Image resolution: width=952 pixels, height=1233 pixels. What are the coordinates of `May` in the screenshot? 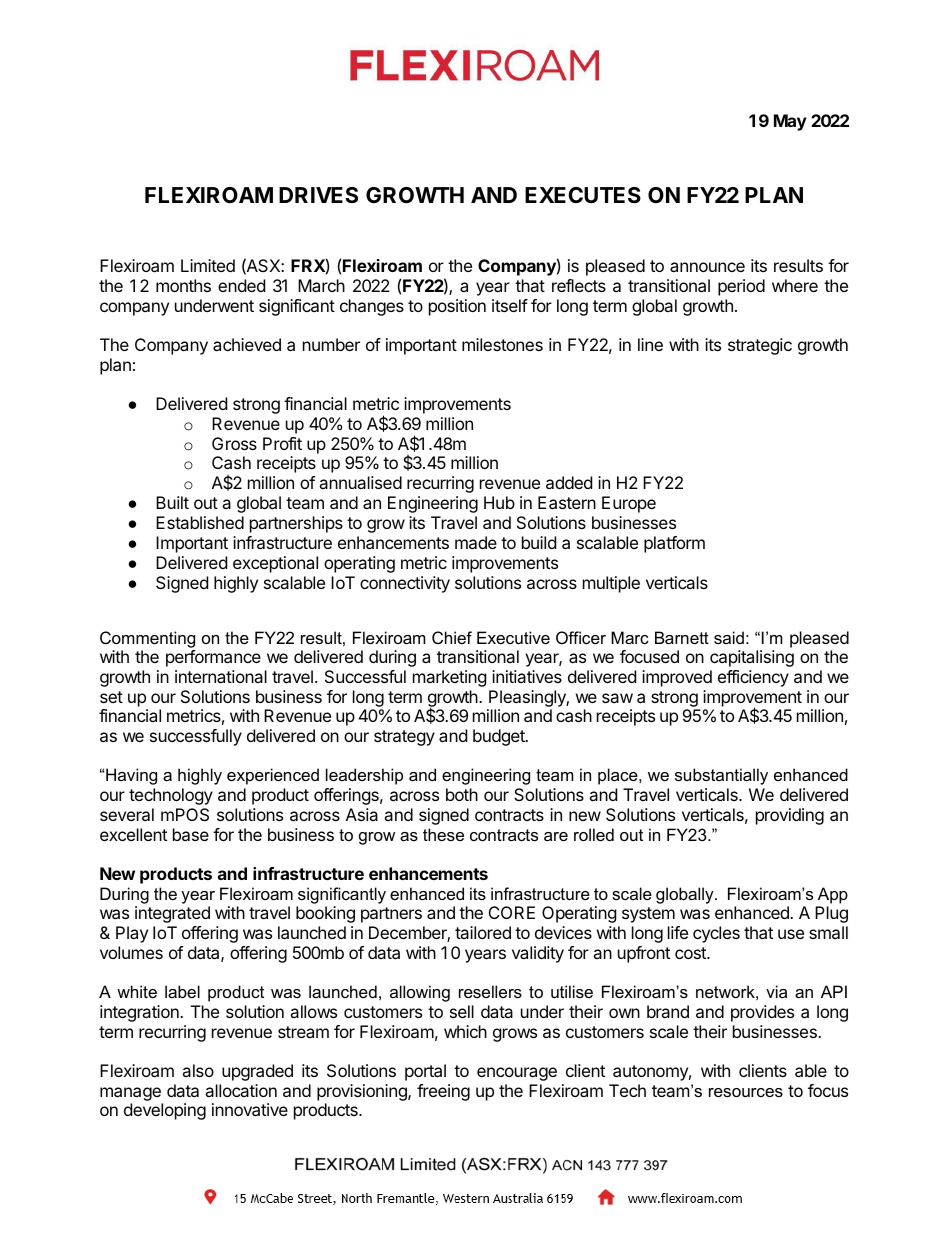 It's located at (790, 122).
